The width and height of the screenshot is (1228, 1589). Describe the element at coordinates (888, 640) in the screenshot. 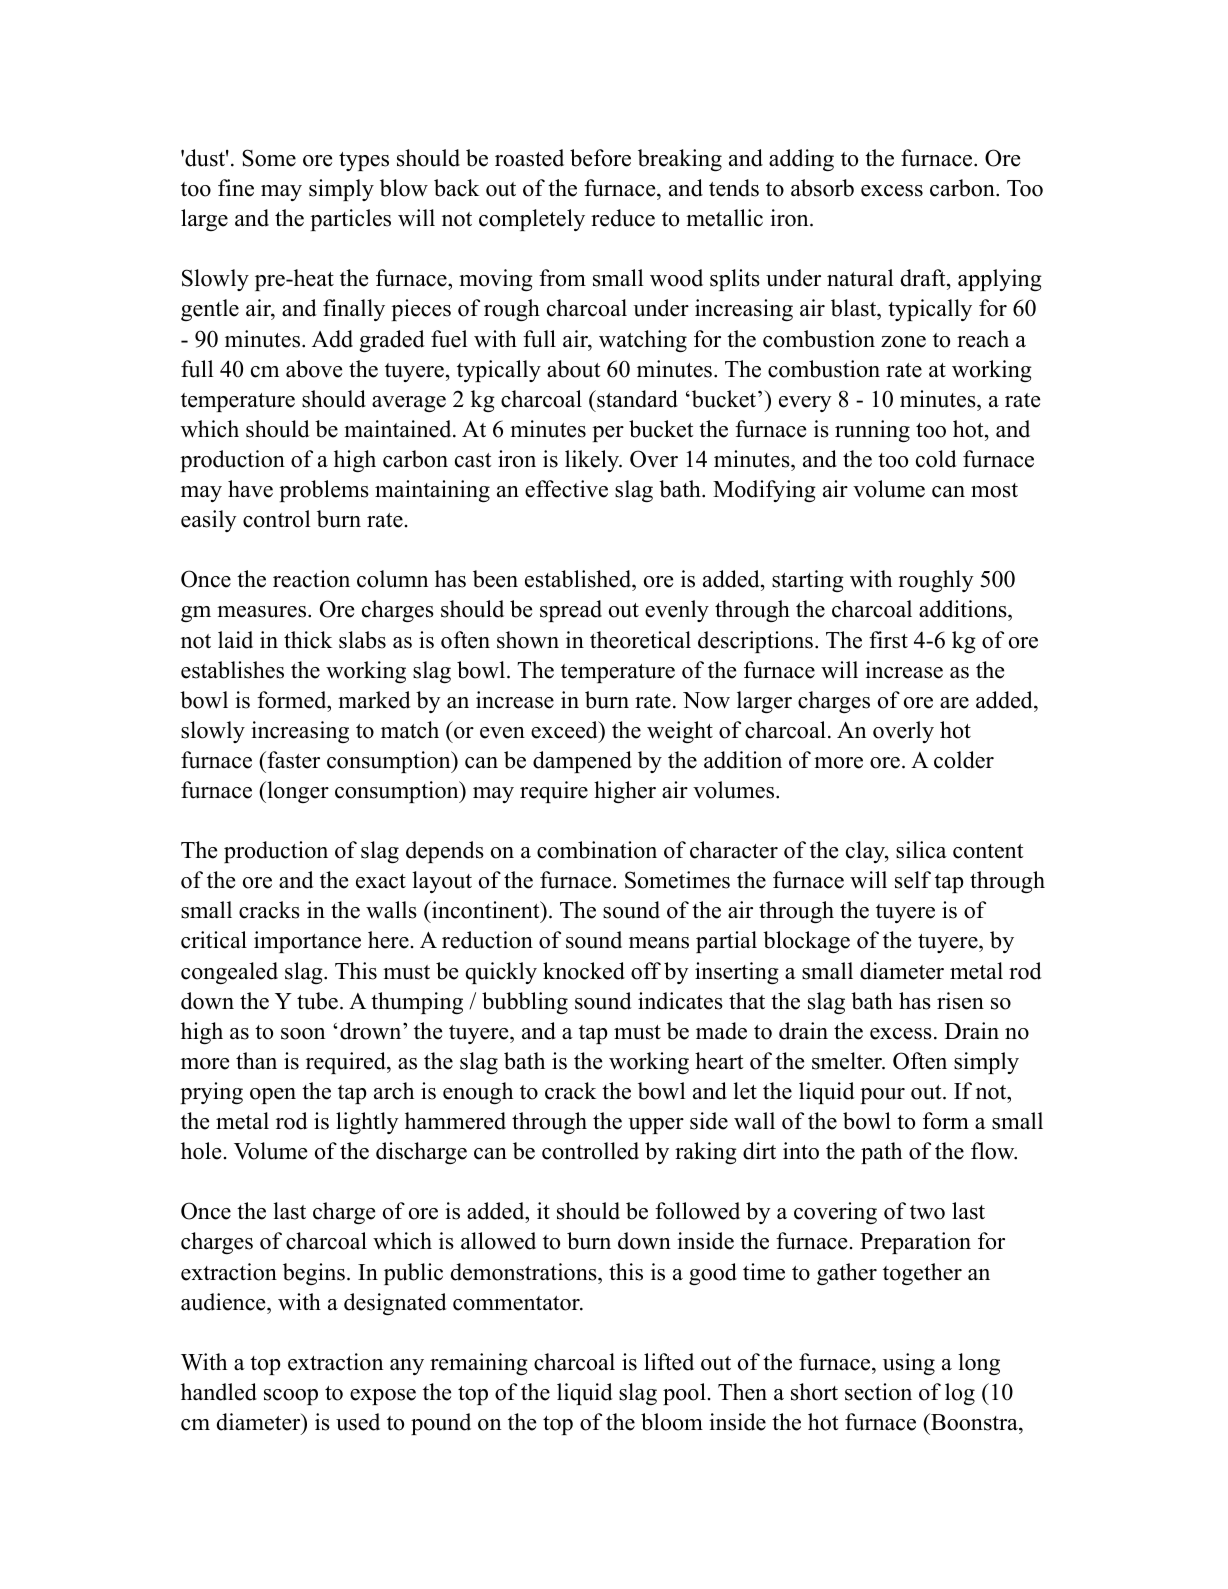

I see `first` at that location.
